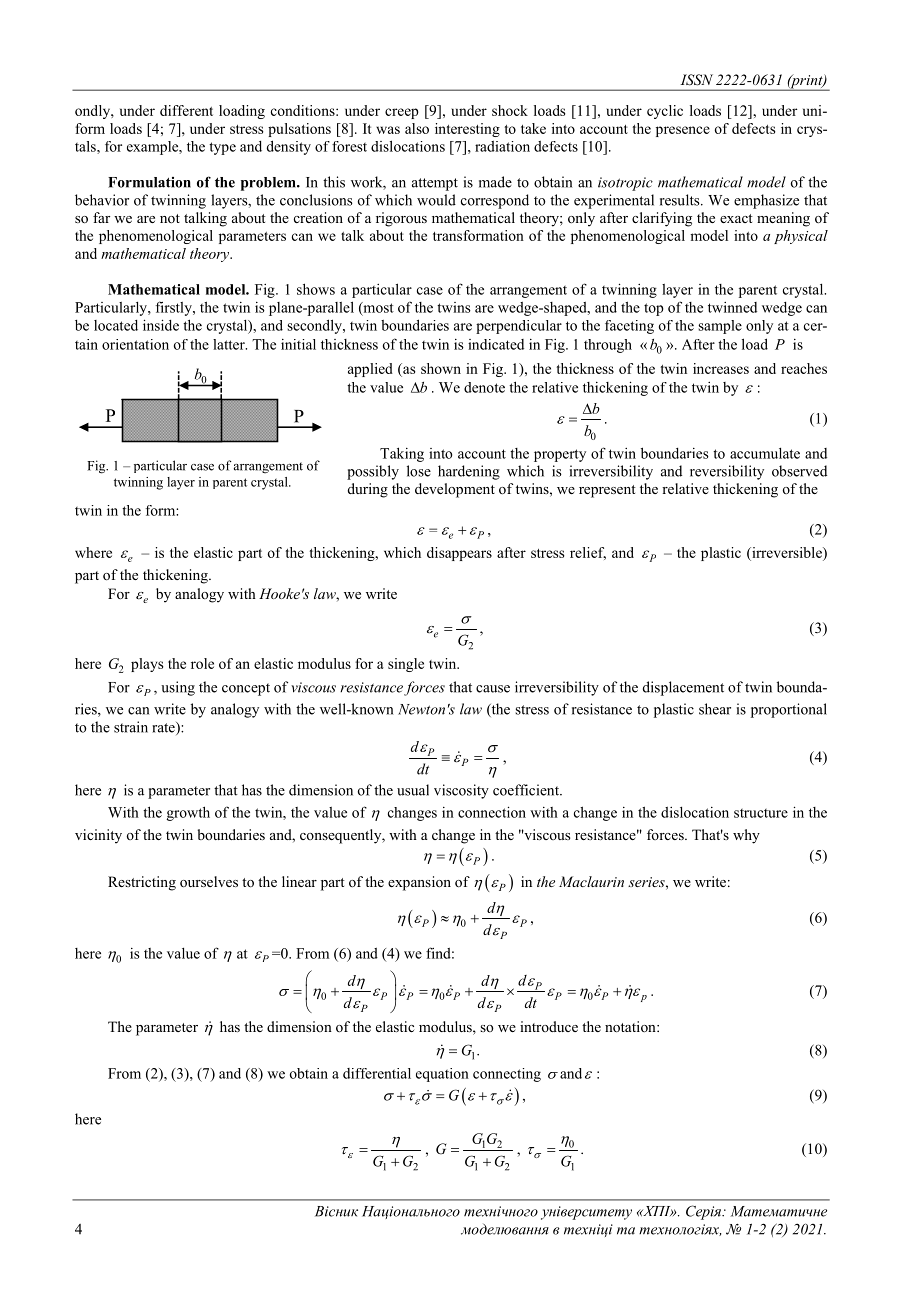 The height and width of the document is (1308, 924). I want to click on ourselves, so click(209, 882).
